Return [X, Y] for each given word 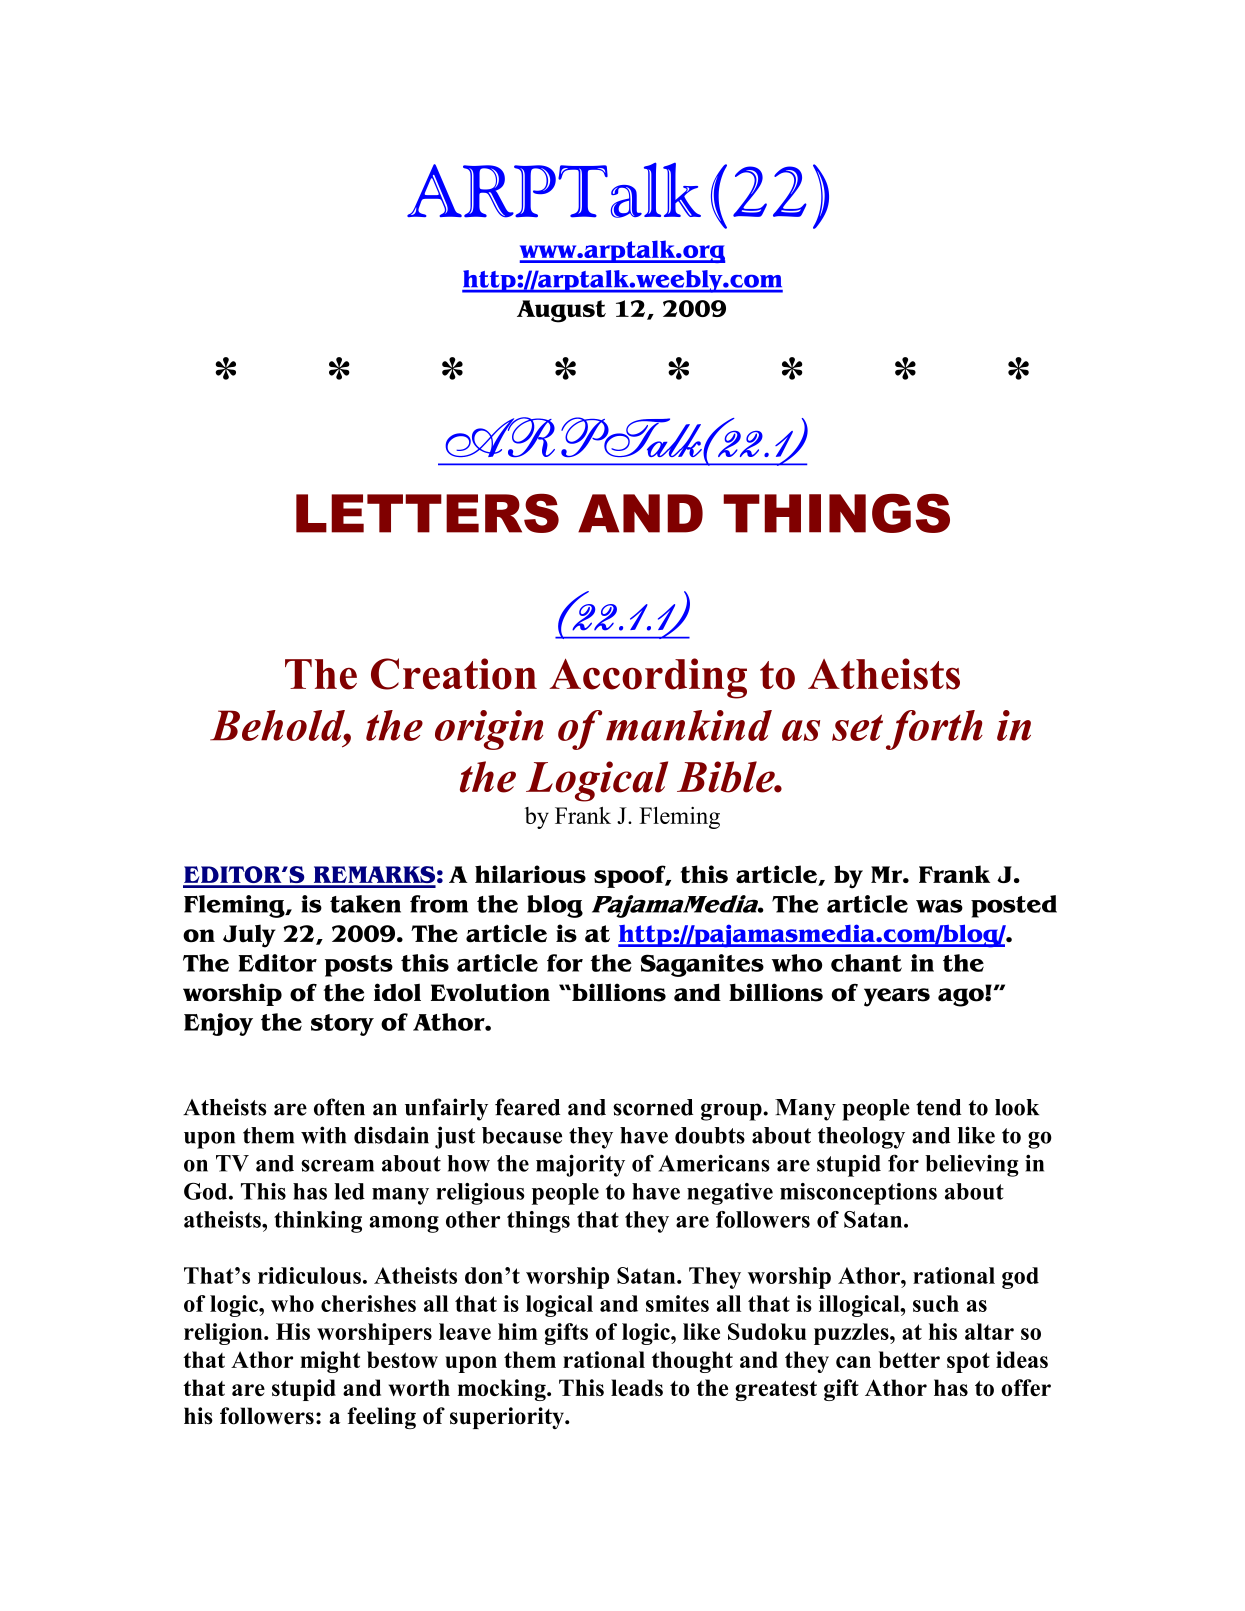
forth [934, 730]
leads [637, 1387]
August [561, 311]
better [909, 1359]
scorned [653, 1107]
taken [365, 904]
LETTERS [427, 513]
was [939, 906]
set [857, 727]
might [330, 1362]
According [648, 678]
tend [938, 1107]
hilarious [530, 874]
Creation [454, 674]
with [323, 1135]
